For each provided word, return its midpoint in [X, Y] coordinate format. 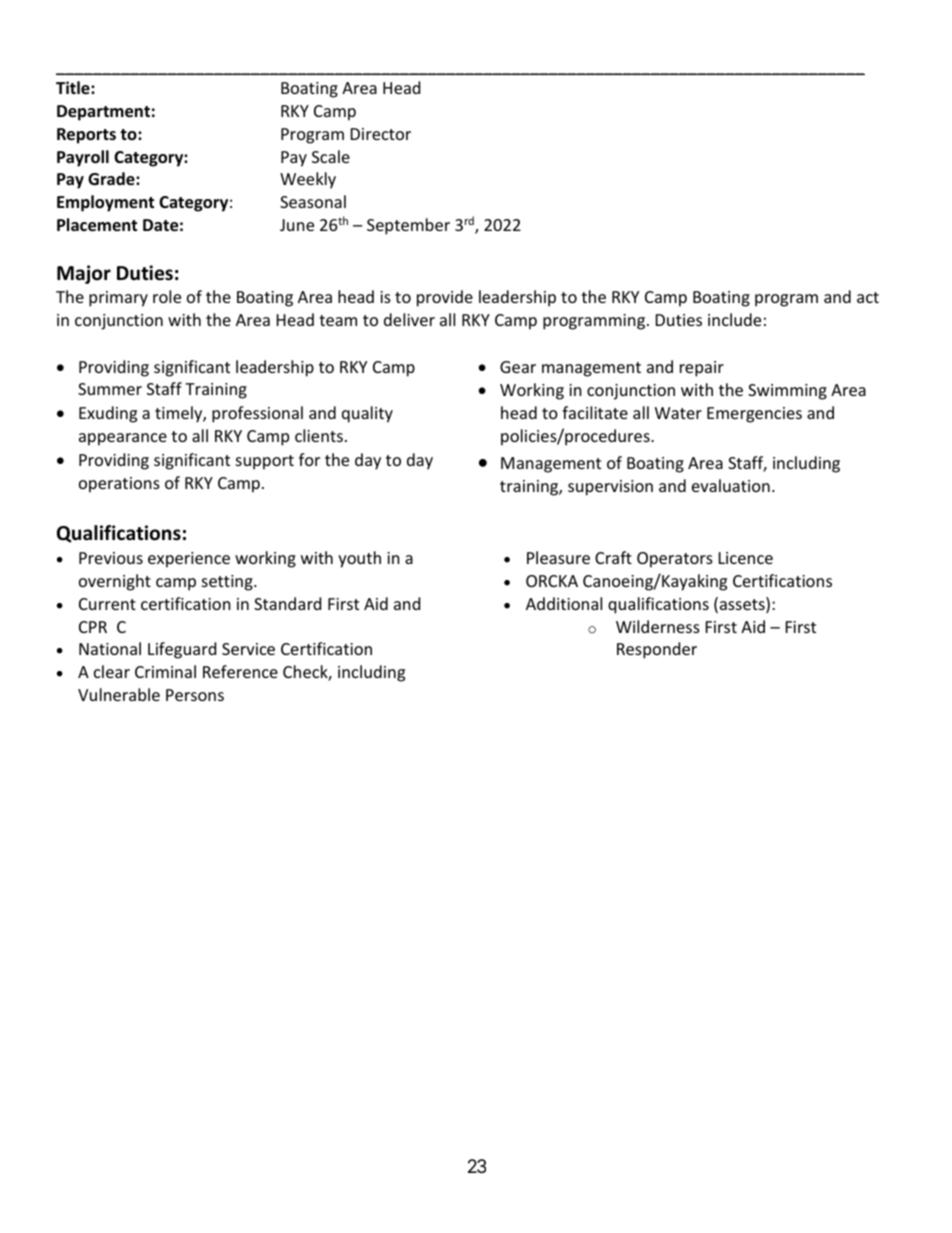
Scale [331, 156]
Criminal [165, 671]
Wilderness [658, 626]
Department [103, 113]
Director [381, 134]
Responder [657, 650]
